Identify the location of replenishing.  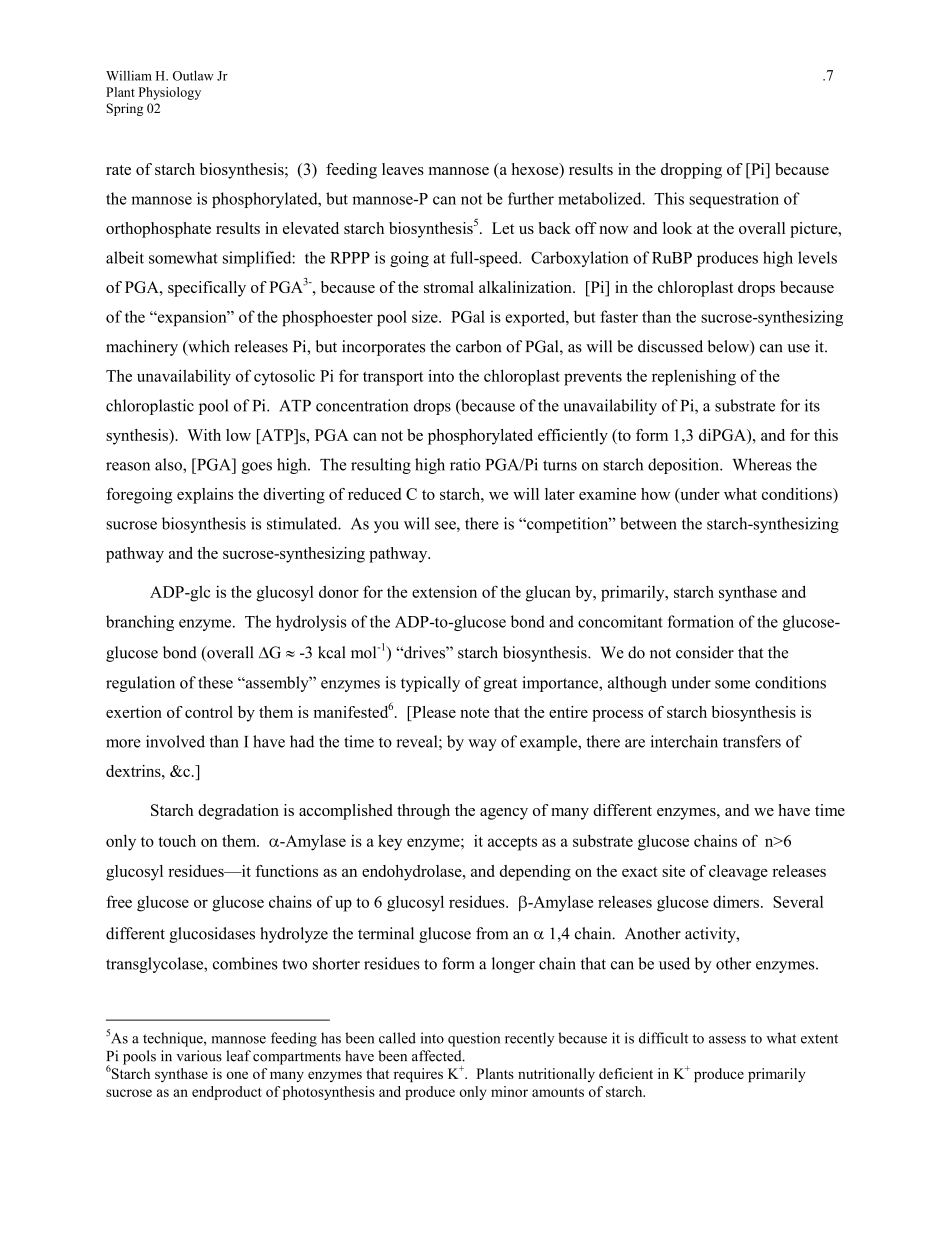
(694, 377).
